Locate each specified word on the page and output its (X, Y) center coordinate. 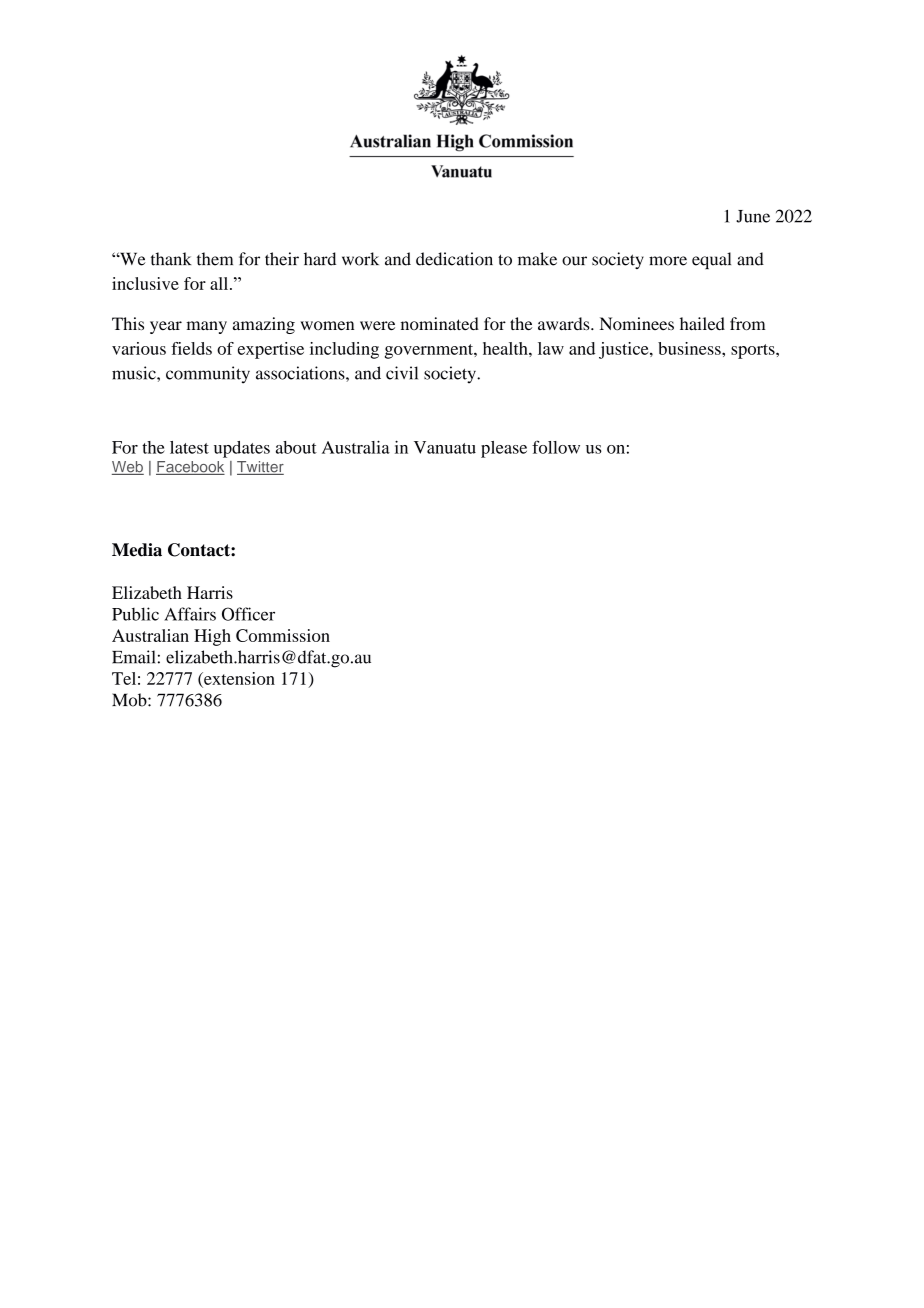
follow (556, 447)
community (208, 375)
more (668, 261)
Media (137, 550)
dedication (454, 259)
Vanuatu (445, 447)
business (690, 348)
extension (238, 679)
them (215, 259)
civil (402, 373)
